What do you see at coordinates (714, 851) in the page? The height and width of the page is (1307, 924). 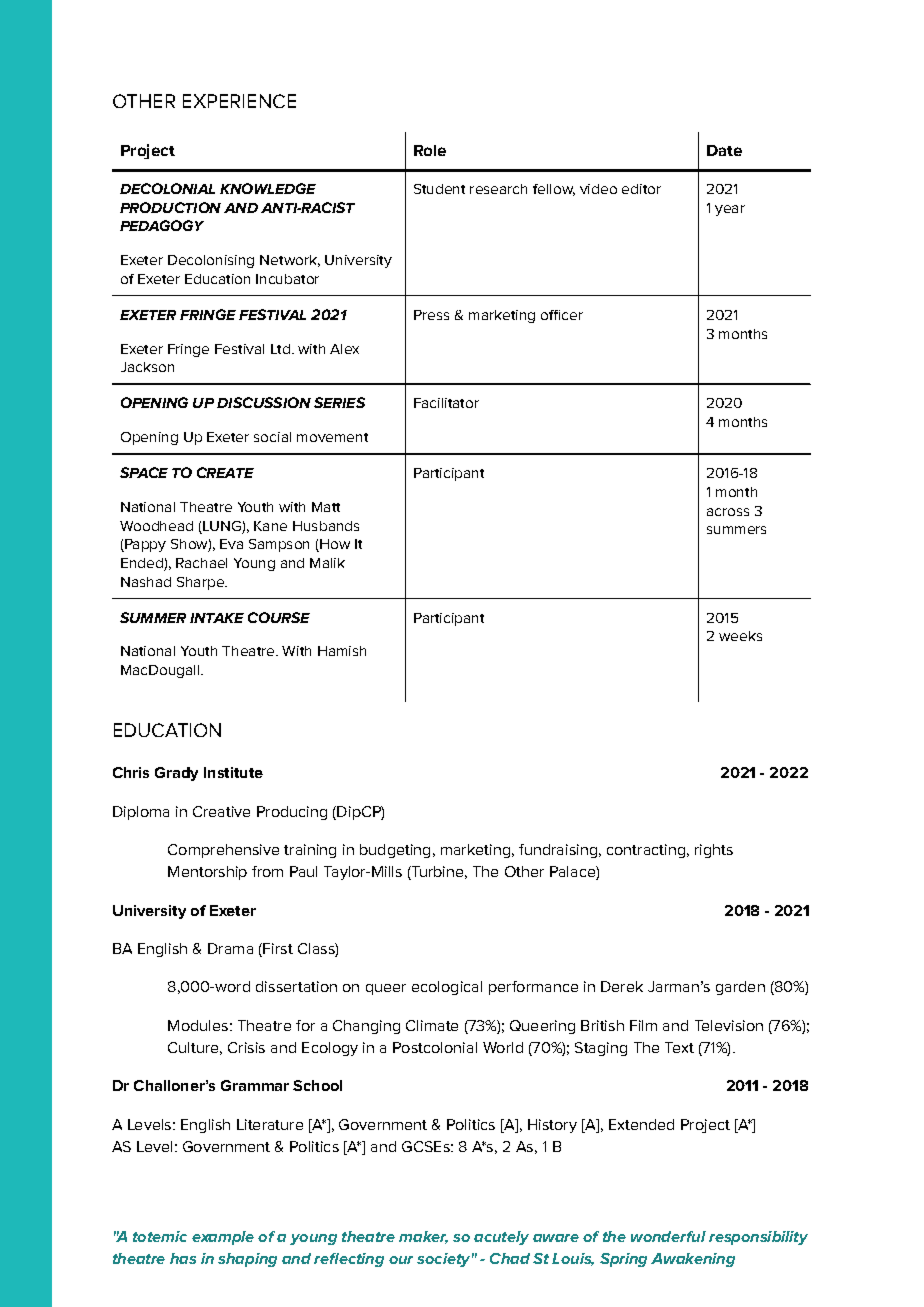 I see `rights` at bounding box center [714, 851].
